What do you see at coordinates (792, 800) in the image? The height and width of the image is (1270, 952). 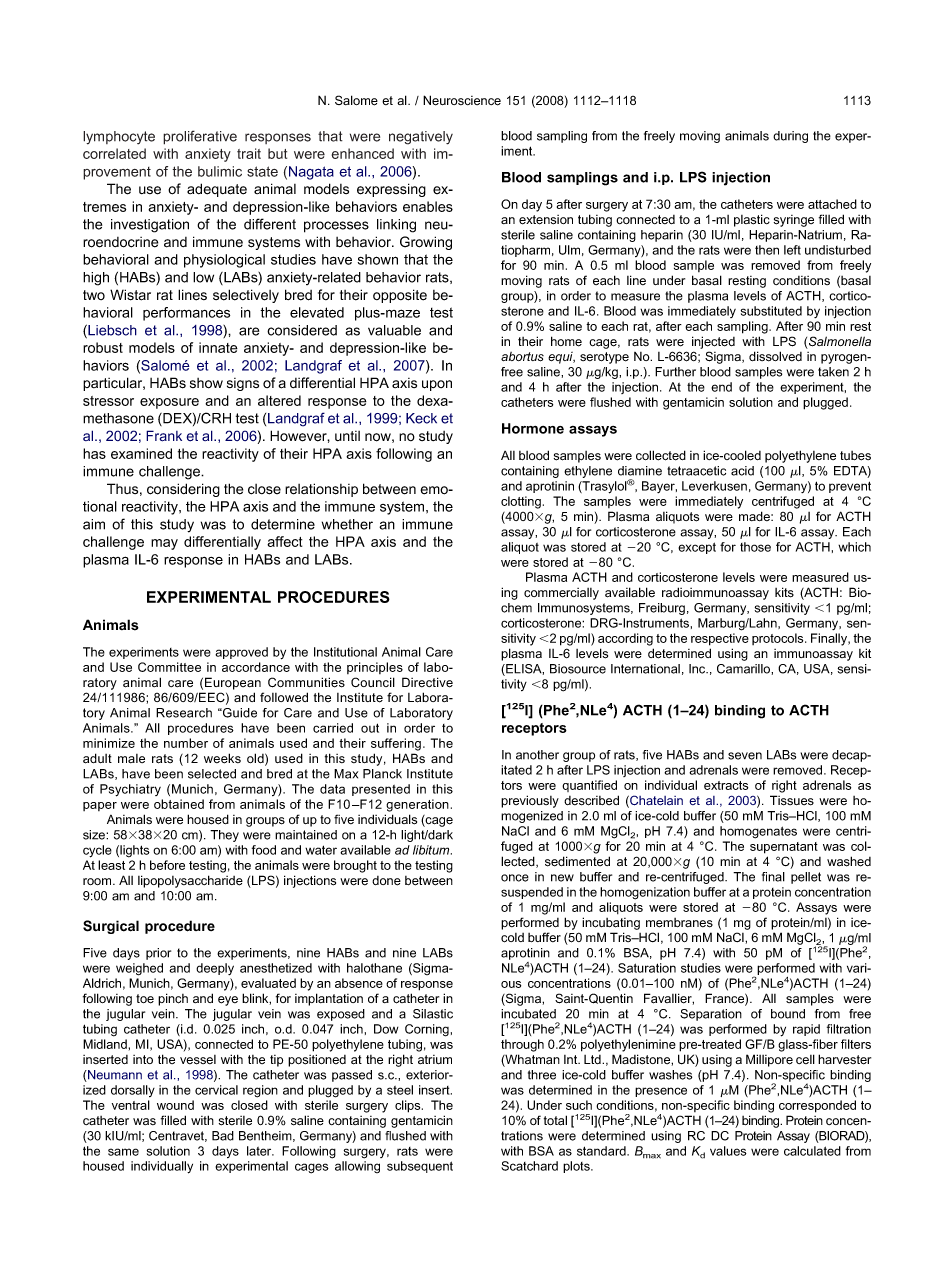 I see `Tissues` at bounding box center [792, 800].
